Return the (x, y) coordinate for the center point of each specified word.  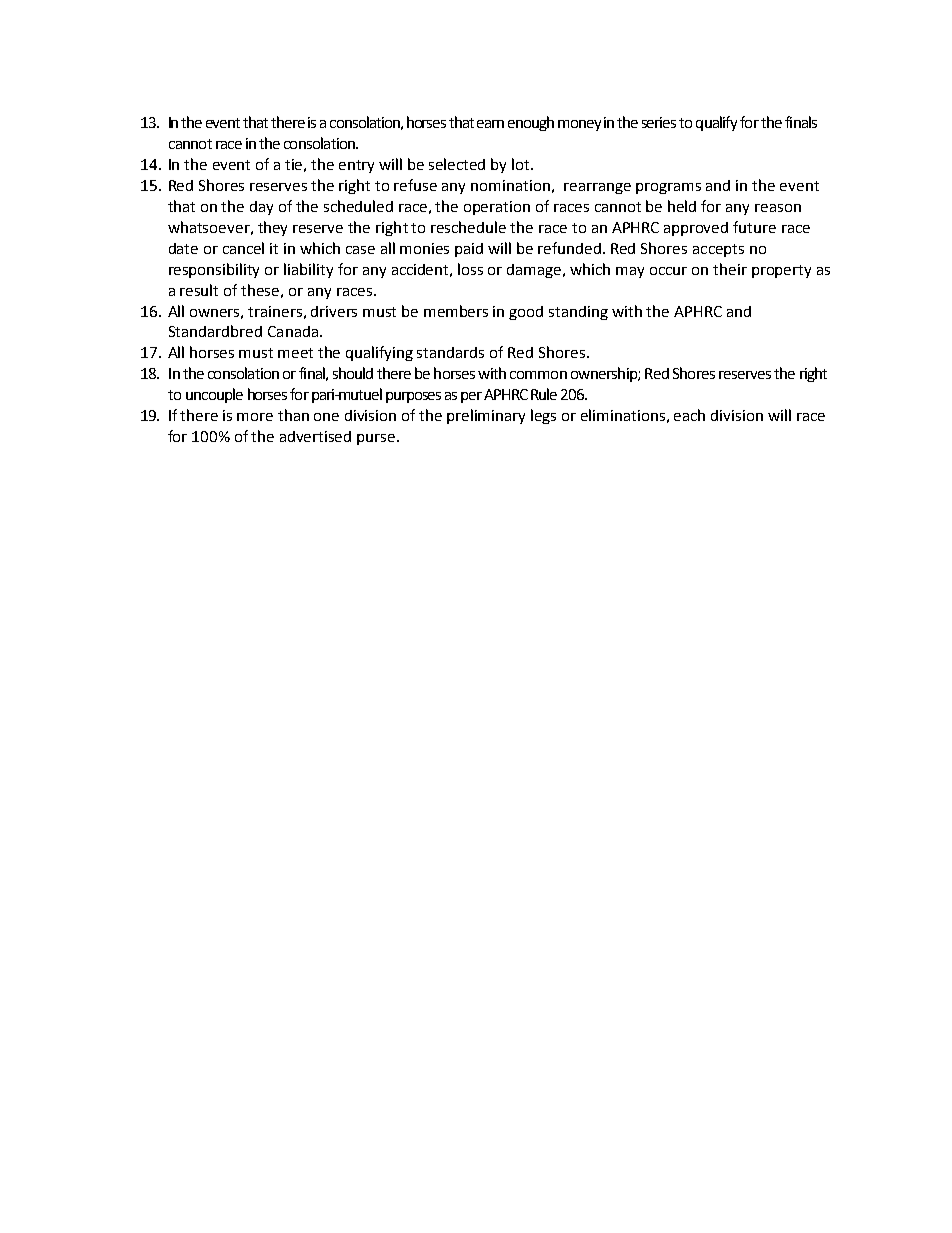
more (255, 417)
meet (295, 353)
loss (470, 269)
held (682, 206)
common (538, 375)
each (689, 415)
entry (356, 166)
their (730, 269)
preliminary (486, 416)
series (659, 122)
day (261, 208)
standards (450, 352)
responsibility (214, 270)
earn (490, 124)
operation (497, 208)
